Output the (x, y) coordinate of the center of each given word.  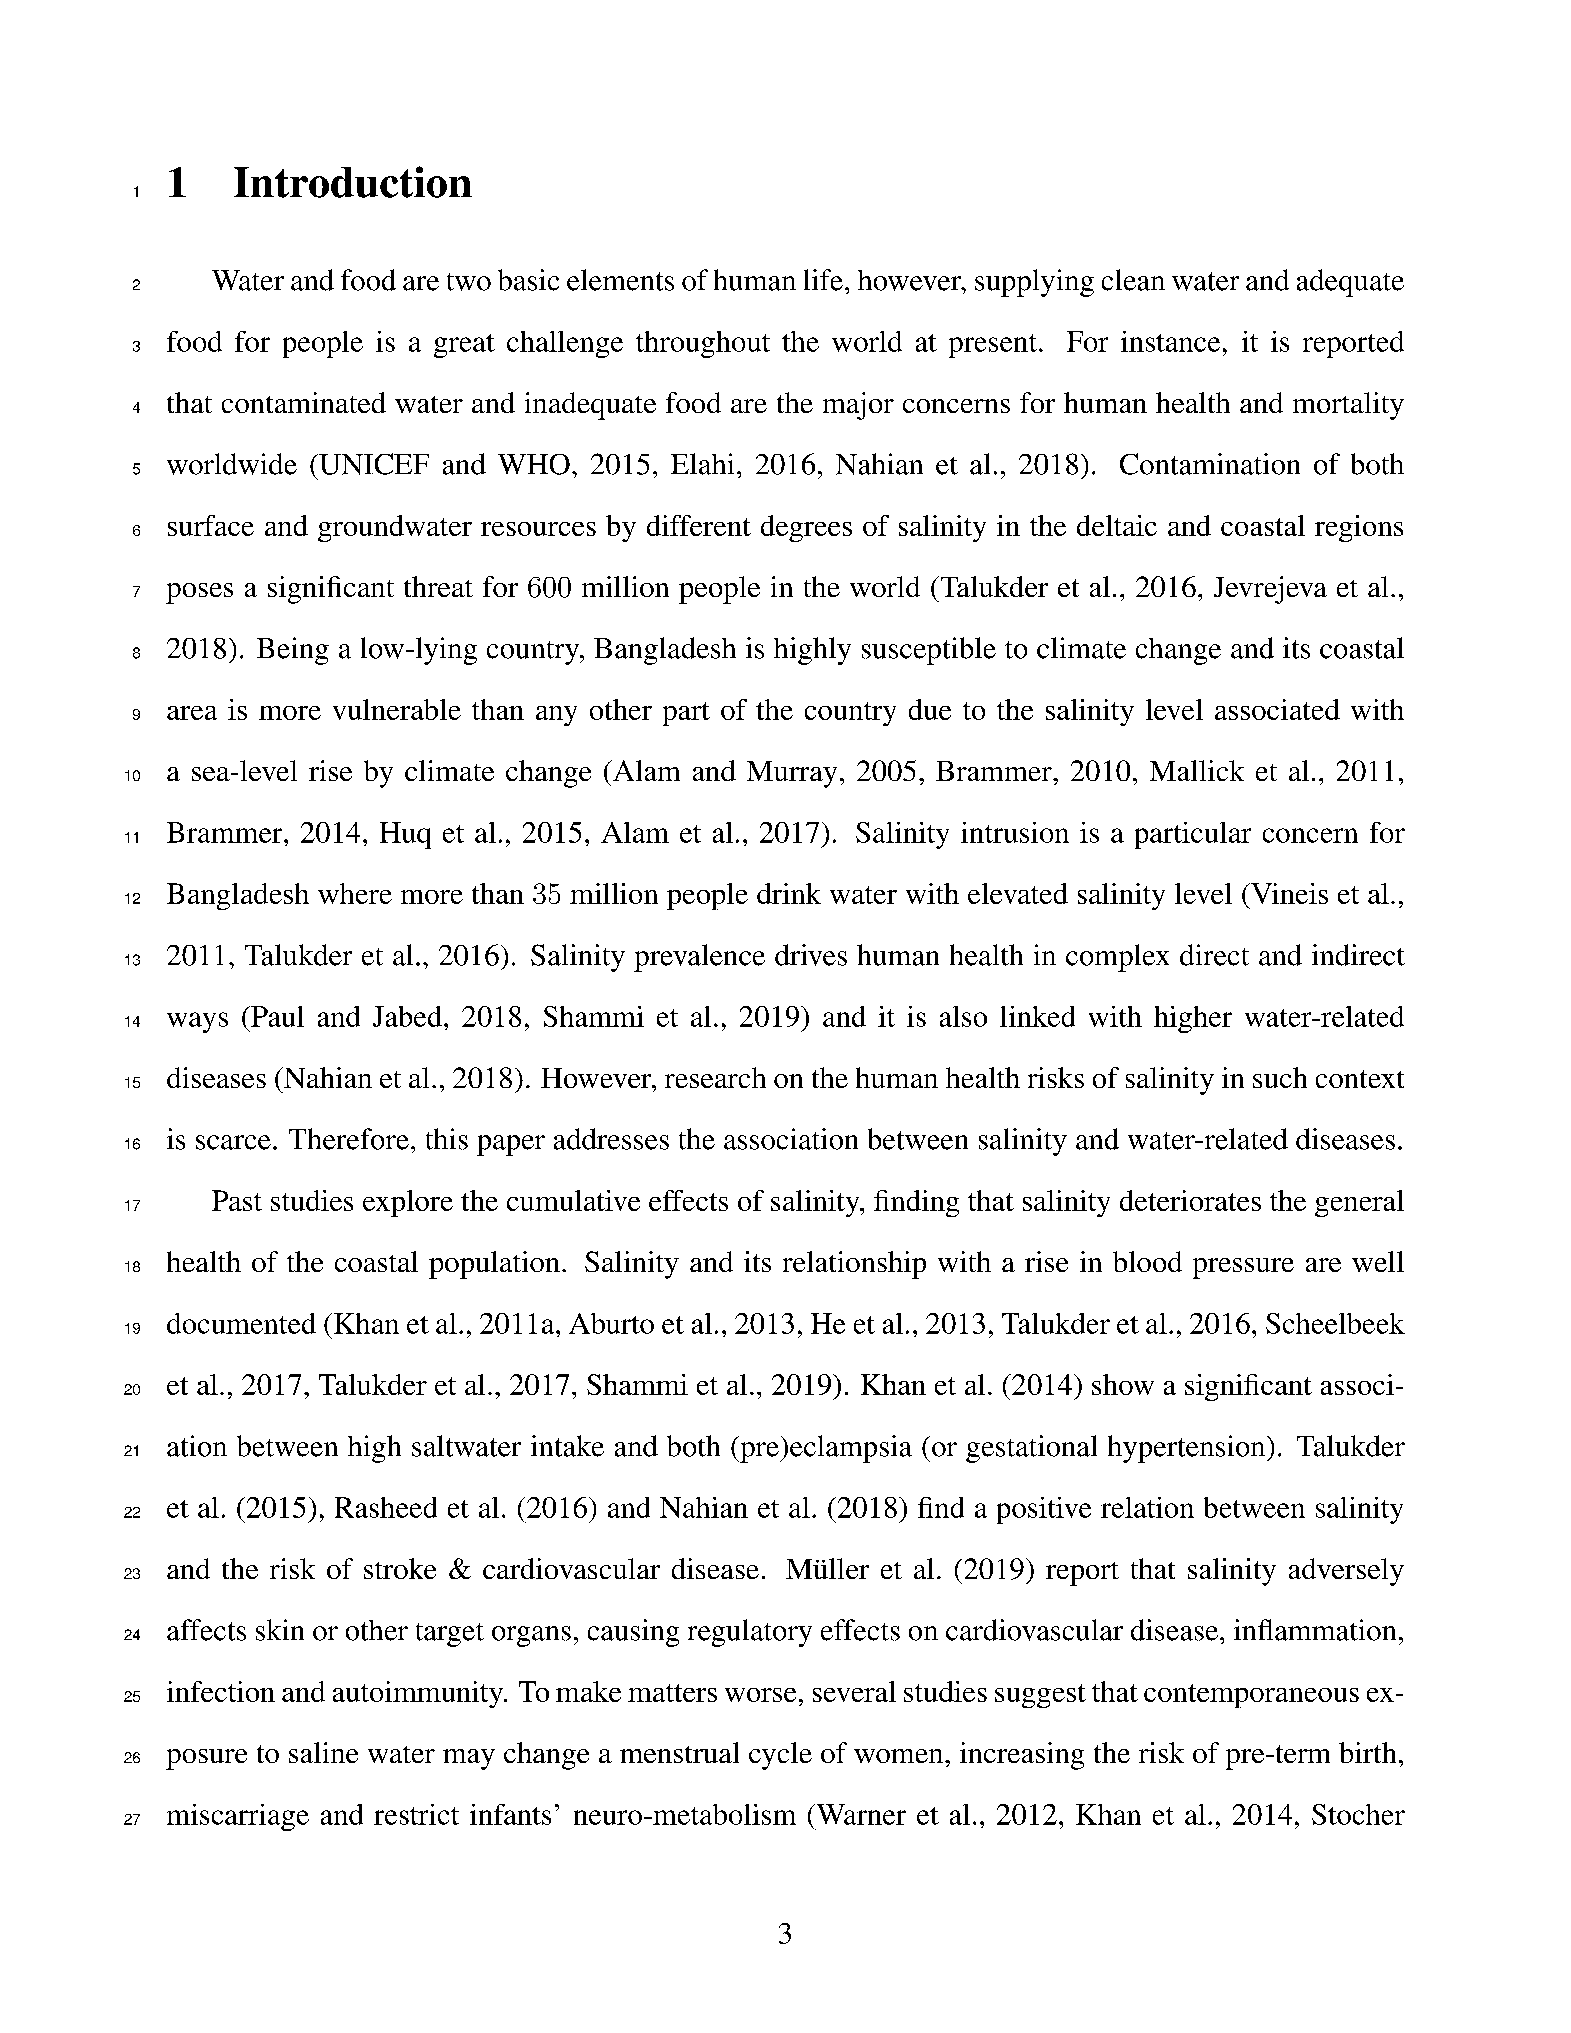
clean (1133, 280)
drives (811, 955)
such (1280, 1077)
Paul (276, 1016)
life (823, 280)
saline (323, 1752)
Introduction (353, 182)
